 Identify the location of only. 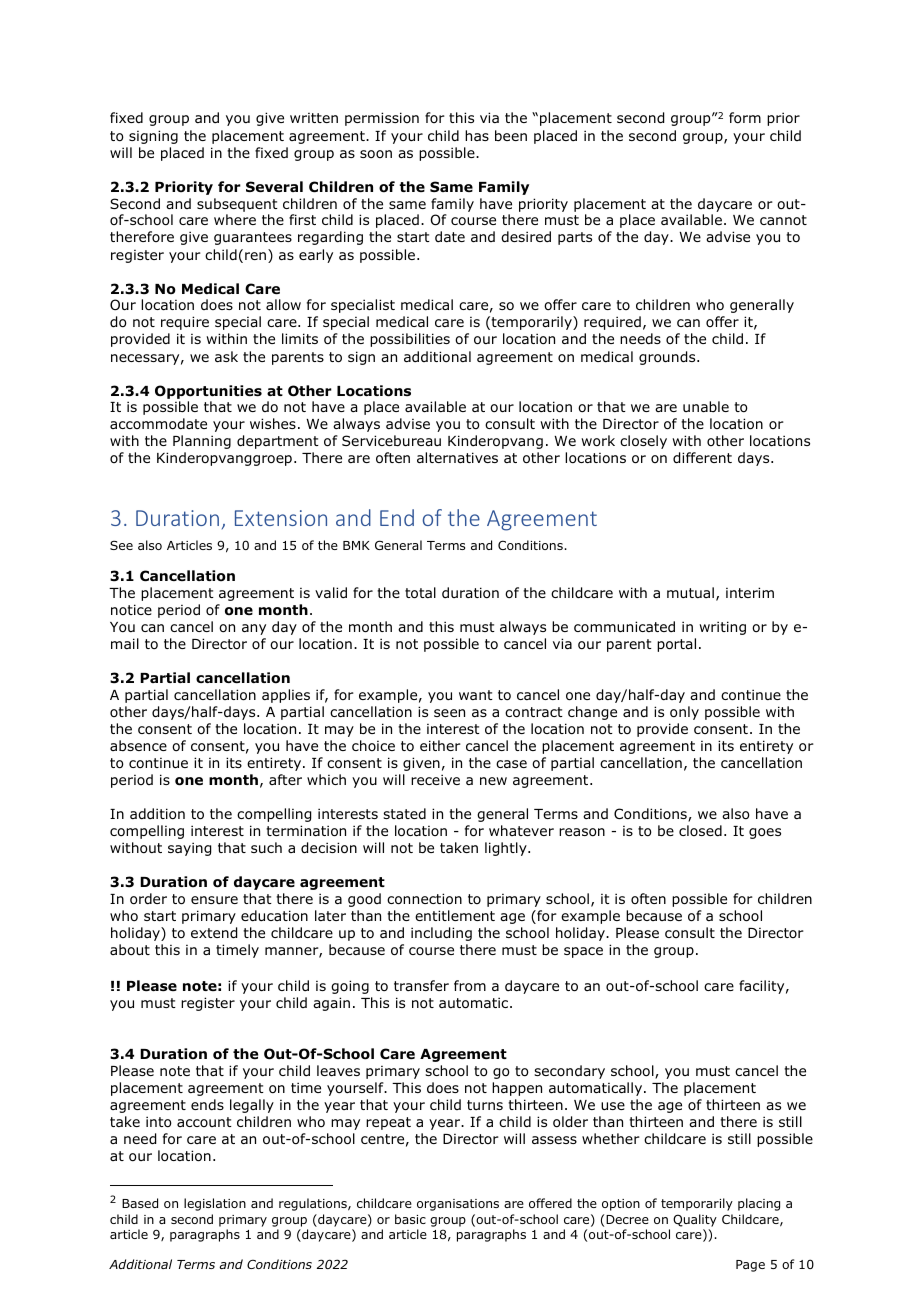
(684, 713).
